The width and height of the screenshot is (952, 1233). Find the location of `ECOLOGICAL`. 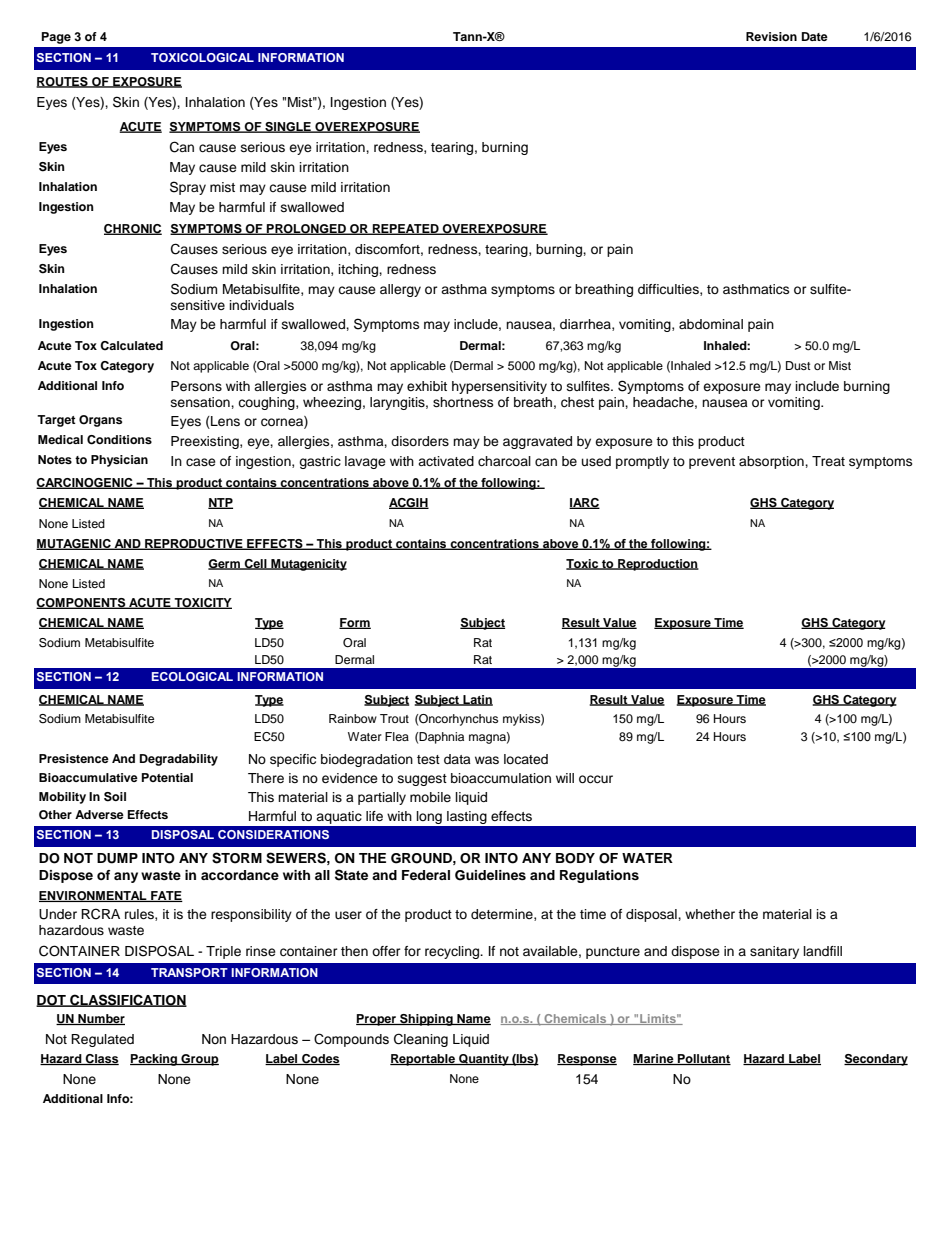

ECOLOGICAL is located at coordinates (192, 676).
